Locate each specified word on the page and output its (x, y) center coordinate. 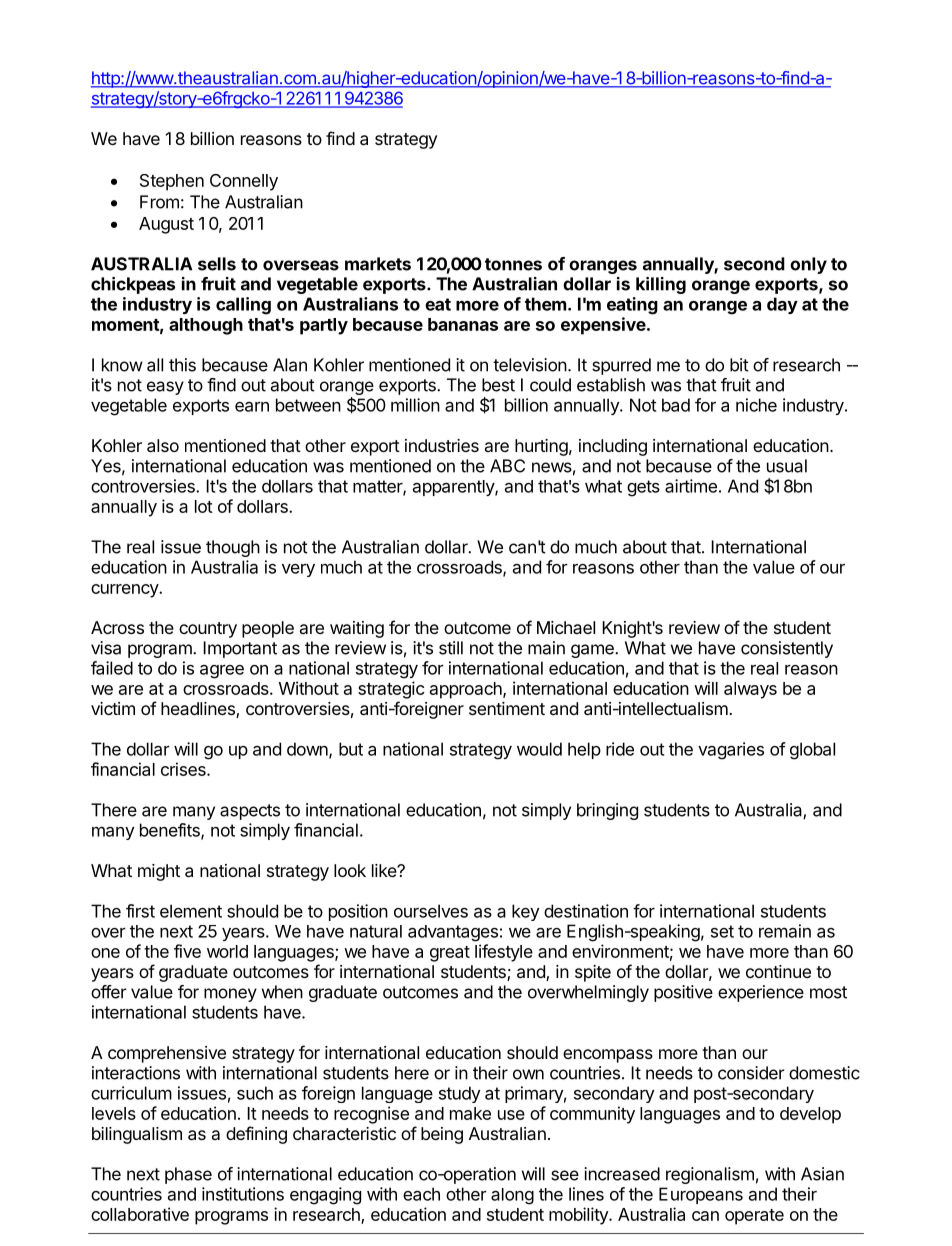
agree (222, 672)
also (163, 445)
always (750, 690)
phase (188, 1175)
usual (787, 466)
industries (442, 445)
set (722, 931)
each (421, 1194)
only (808, 265)
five (187, 951)
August (166, 225)
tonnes (513, 264)
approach (467, 690)
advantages (453, 933)
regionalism (710, 1175)
